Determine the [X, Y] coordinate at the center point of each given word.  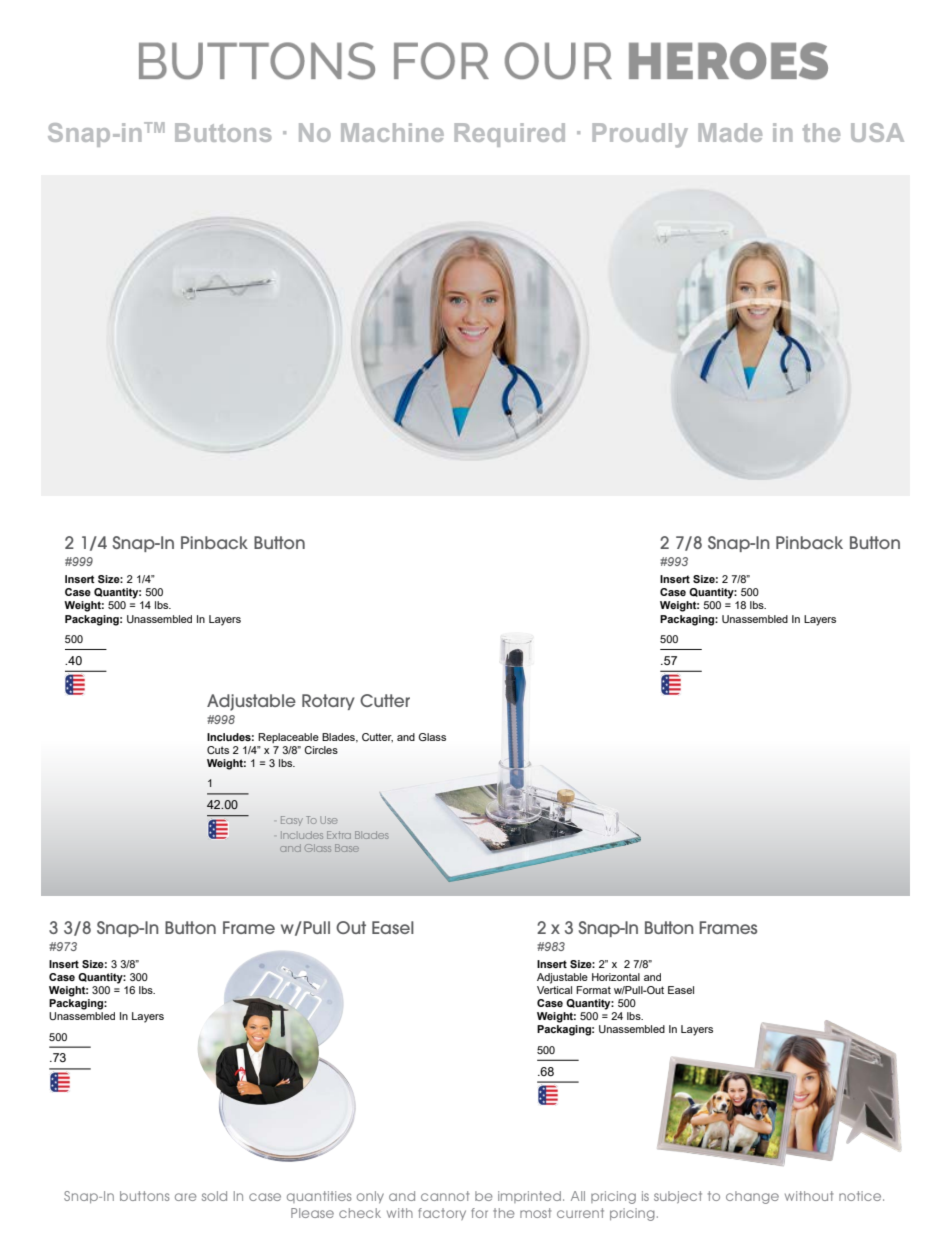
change [752, 1197]
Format [593, 990]
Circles [321, 750]
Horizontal [616, 977]
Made [730, 132]
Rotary [328, 702]
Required [510, 135]
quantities [319, 1197]
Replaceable [288, 738]
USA [877, 132]
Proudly [640, 135]
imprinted [529, 1197]
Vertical [554, 990]
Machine [392, 132]
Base [347, 848]
